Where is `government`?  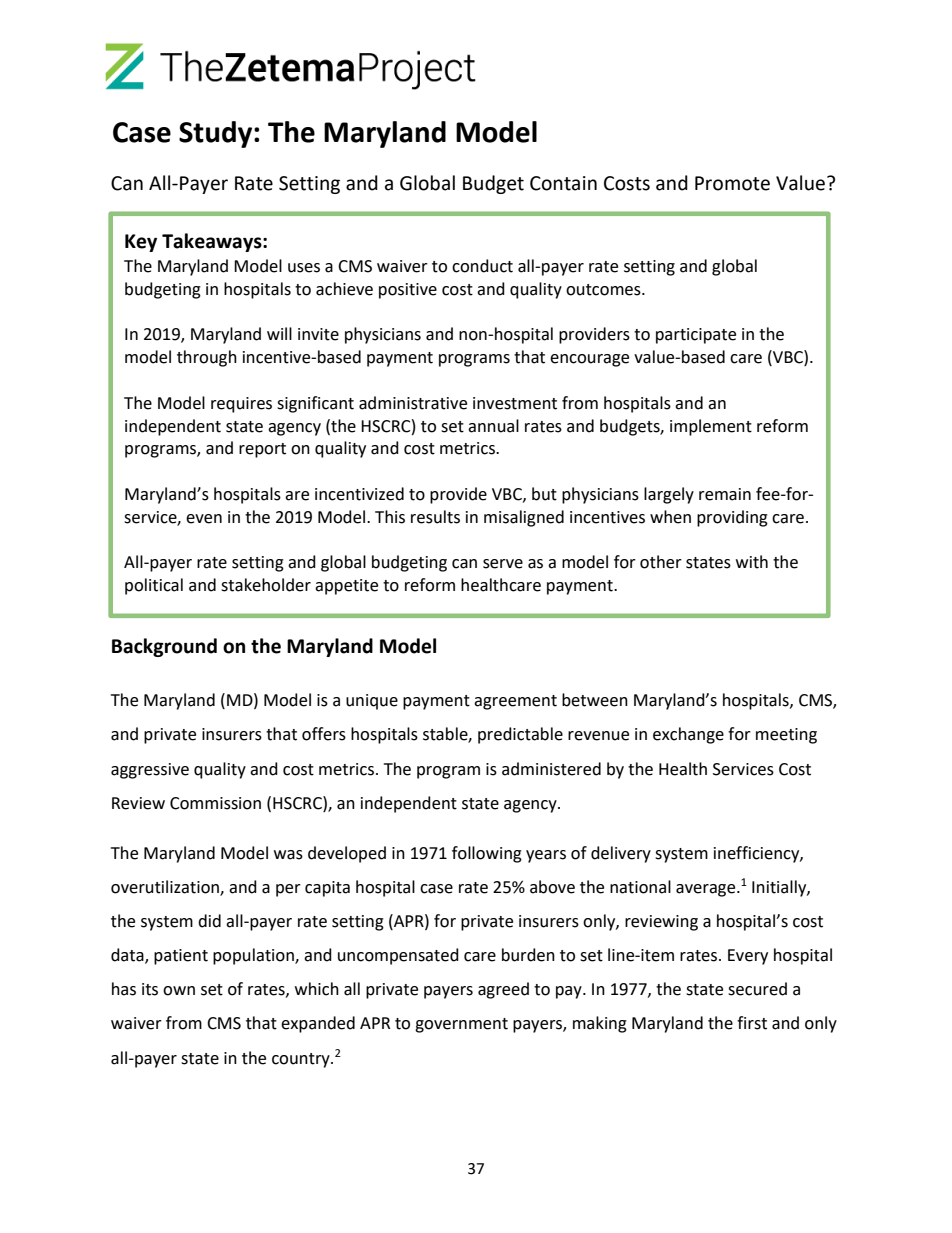
government is located at coordinates (461, 1025).
